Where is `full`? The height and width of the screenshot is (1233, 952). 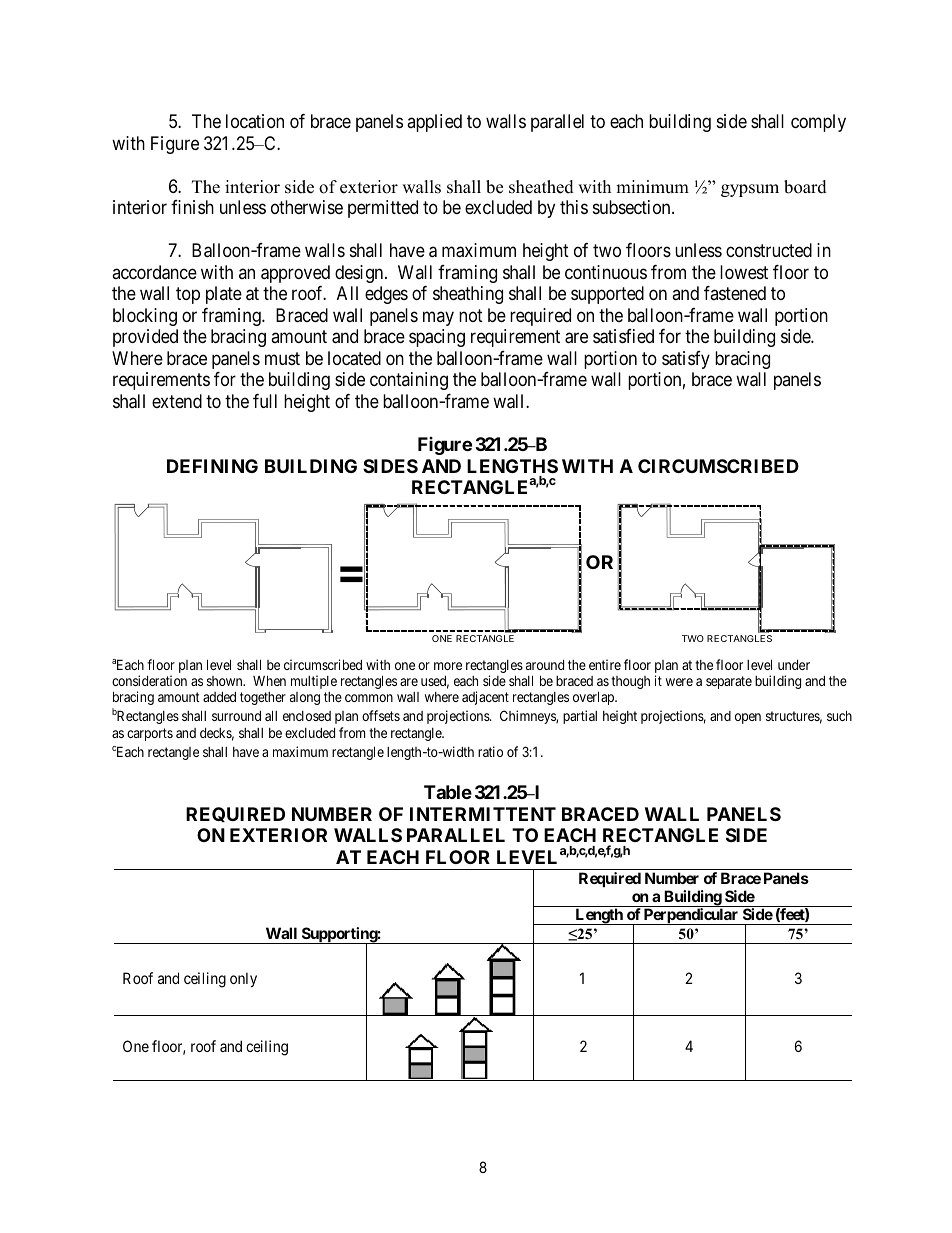 full is located at coordinates (265, 401).
